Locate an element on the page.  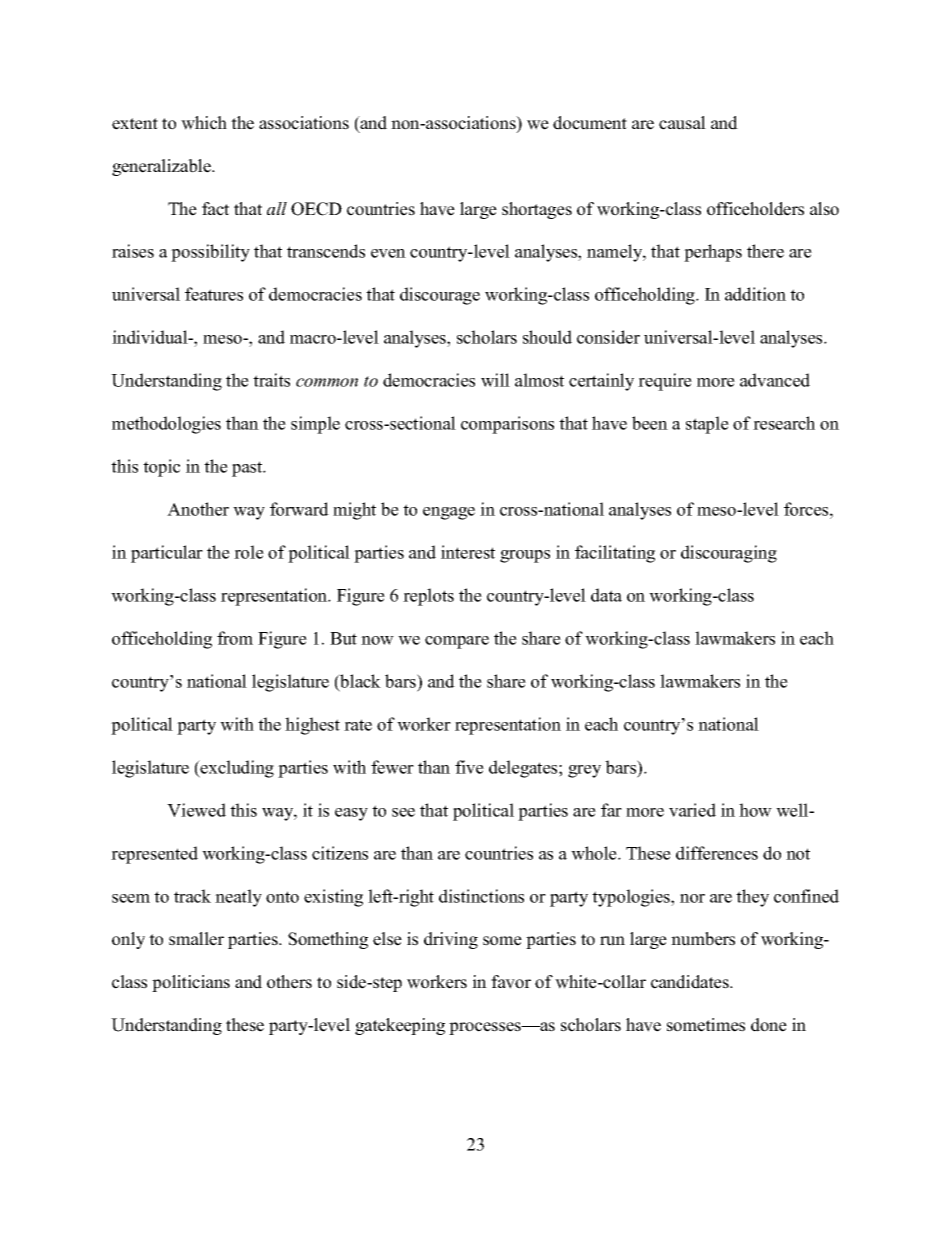
five is located at coordinates (469, 767).
